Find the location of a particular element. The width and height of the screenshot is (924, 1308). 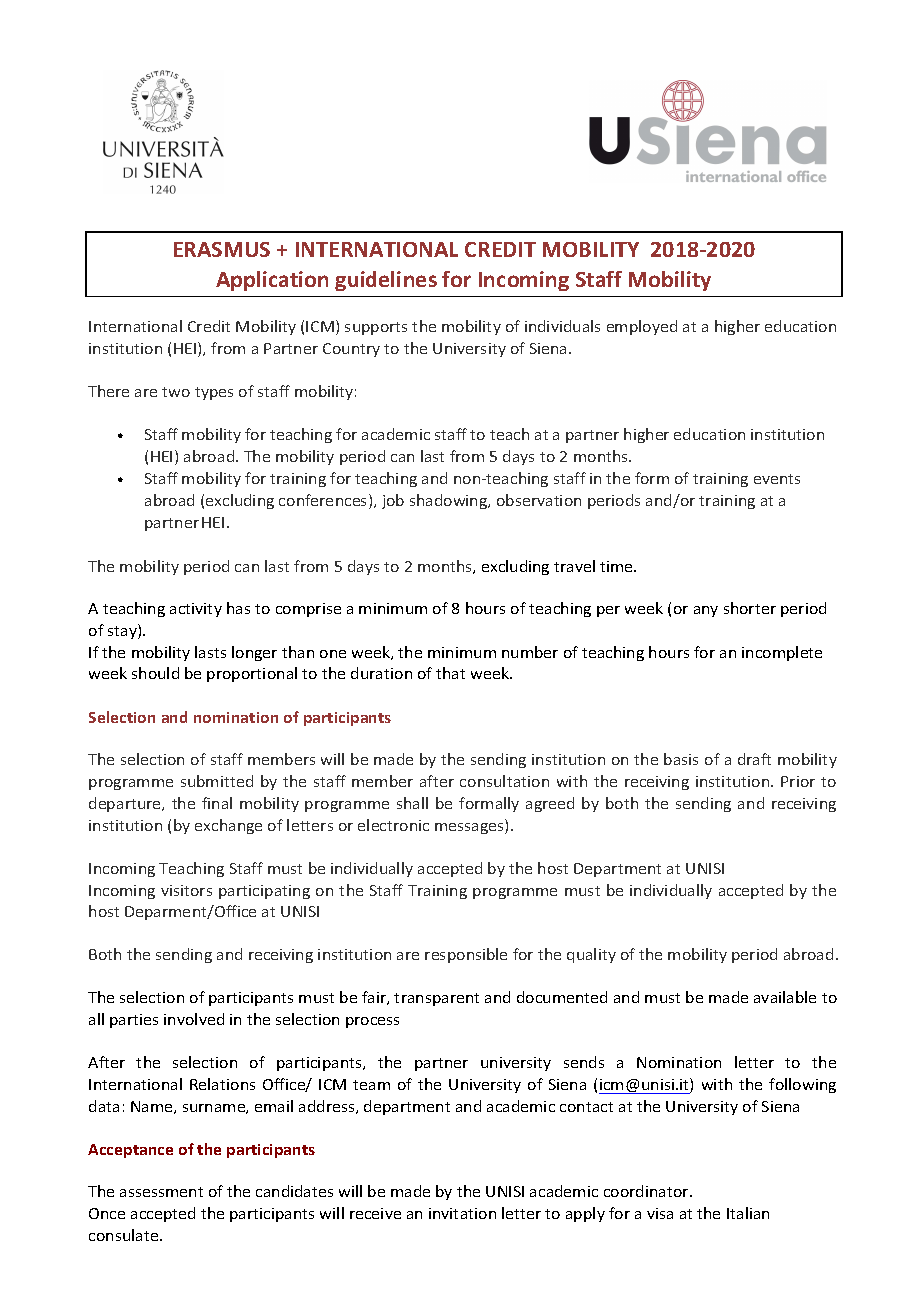

events is located at coordinates (777, 479).
